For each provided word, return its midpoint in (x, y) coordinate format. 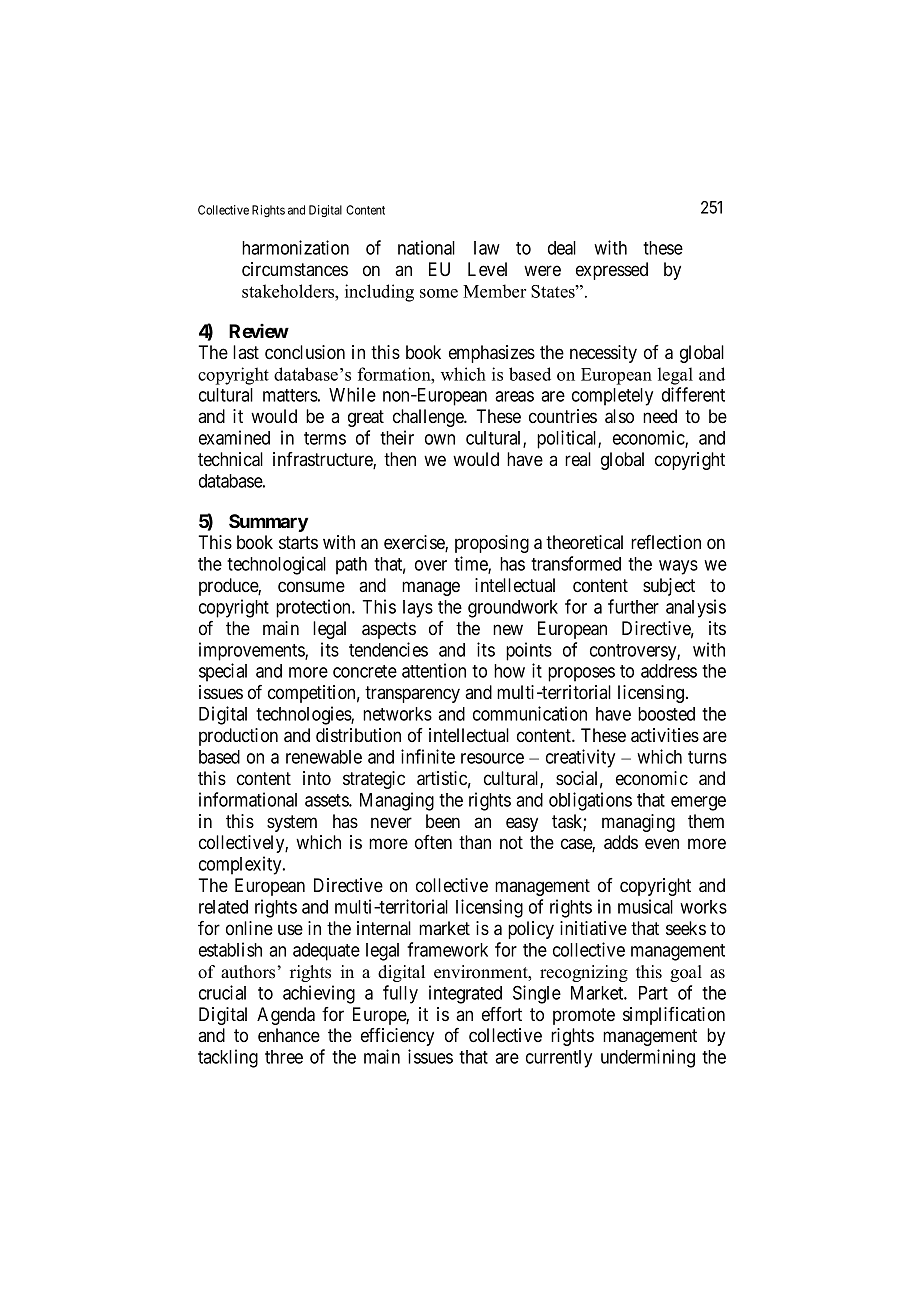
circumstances (295, 269)
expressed (612, 271)
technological (276, 565)
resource (492, 758)
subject (669, 587)
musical (645, 906)
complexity (241, 865)
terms (325, 438)
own (440, 439)
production (238, 737)
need (660, 416)
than (475, 842)
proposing (492, 544)
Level (487, 269)
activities (665, 735)
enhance (289, 1035)
